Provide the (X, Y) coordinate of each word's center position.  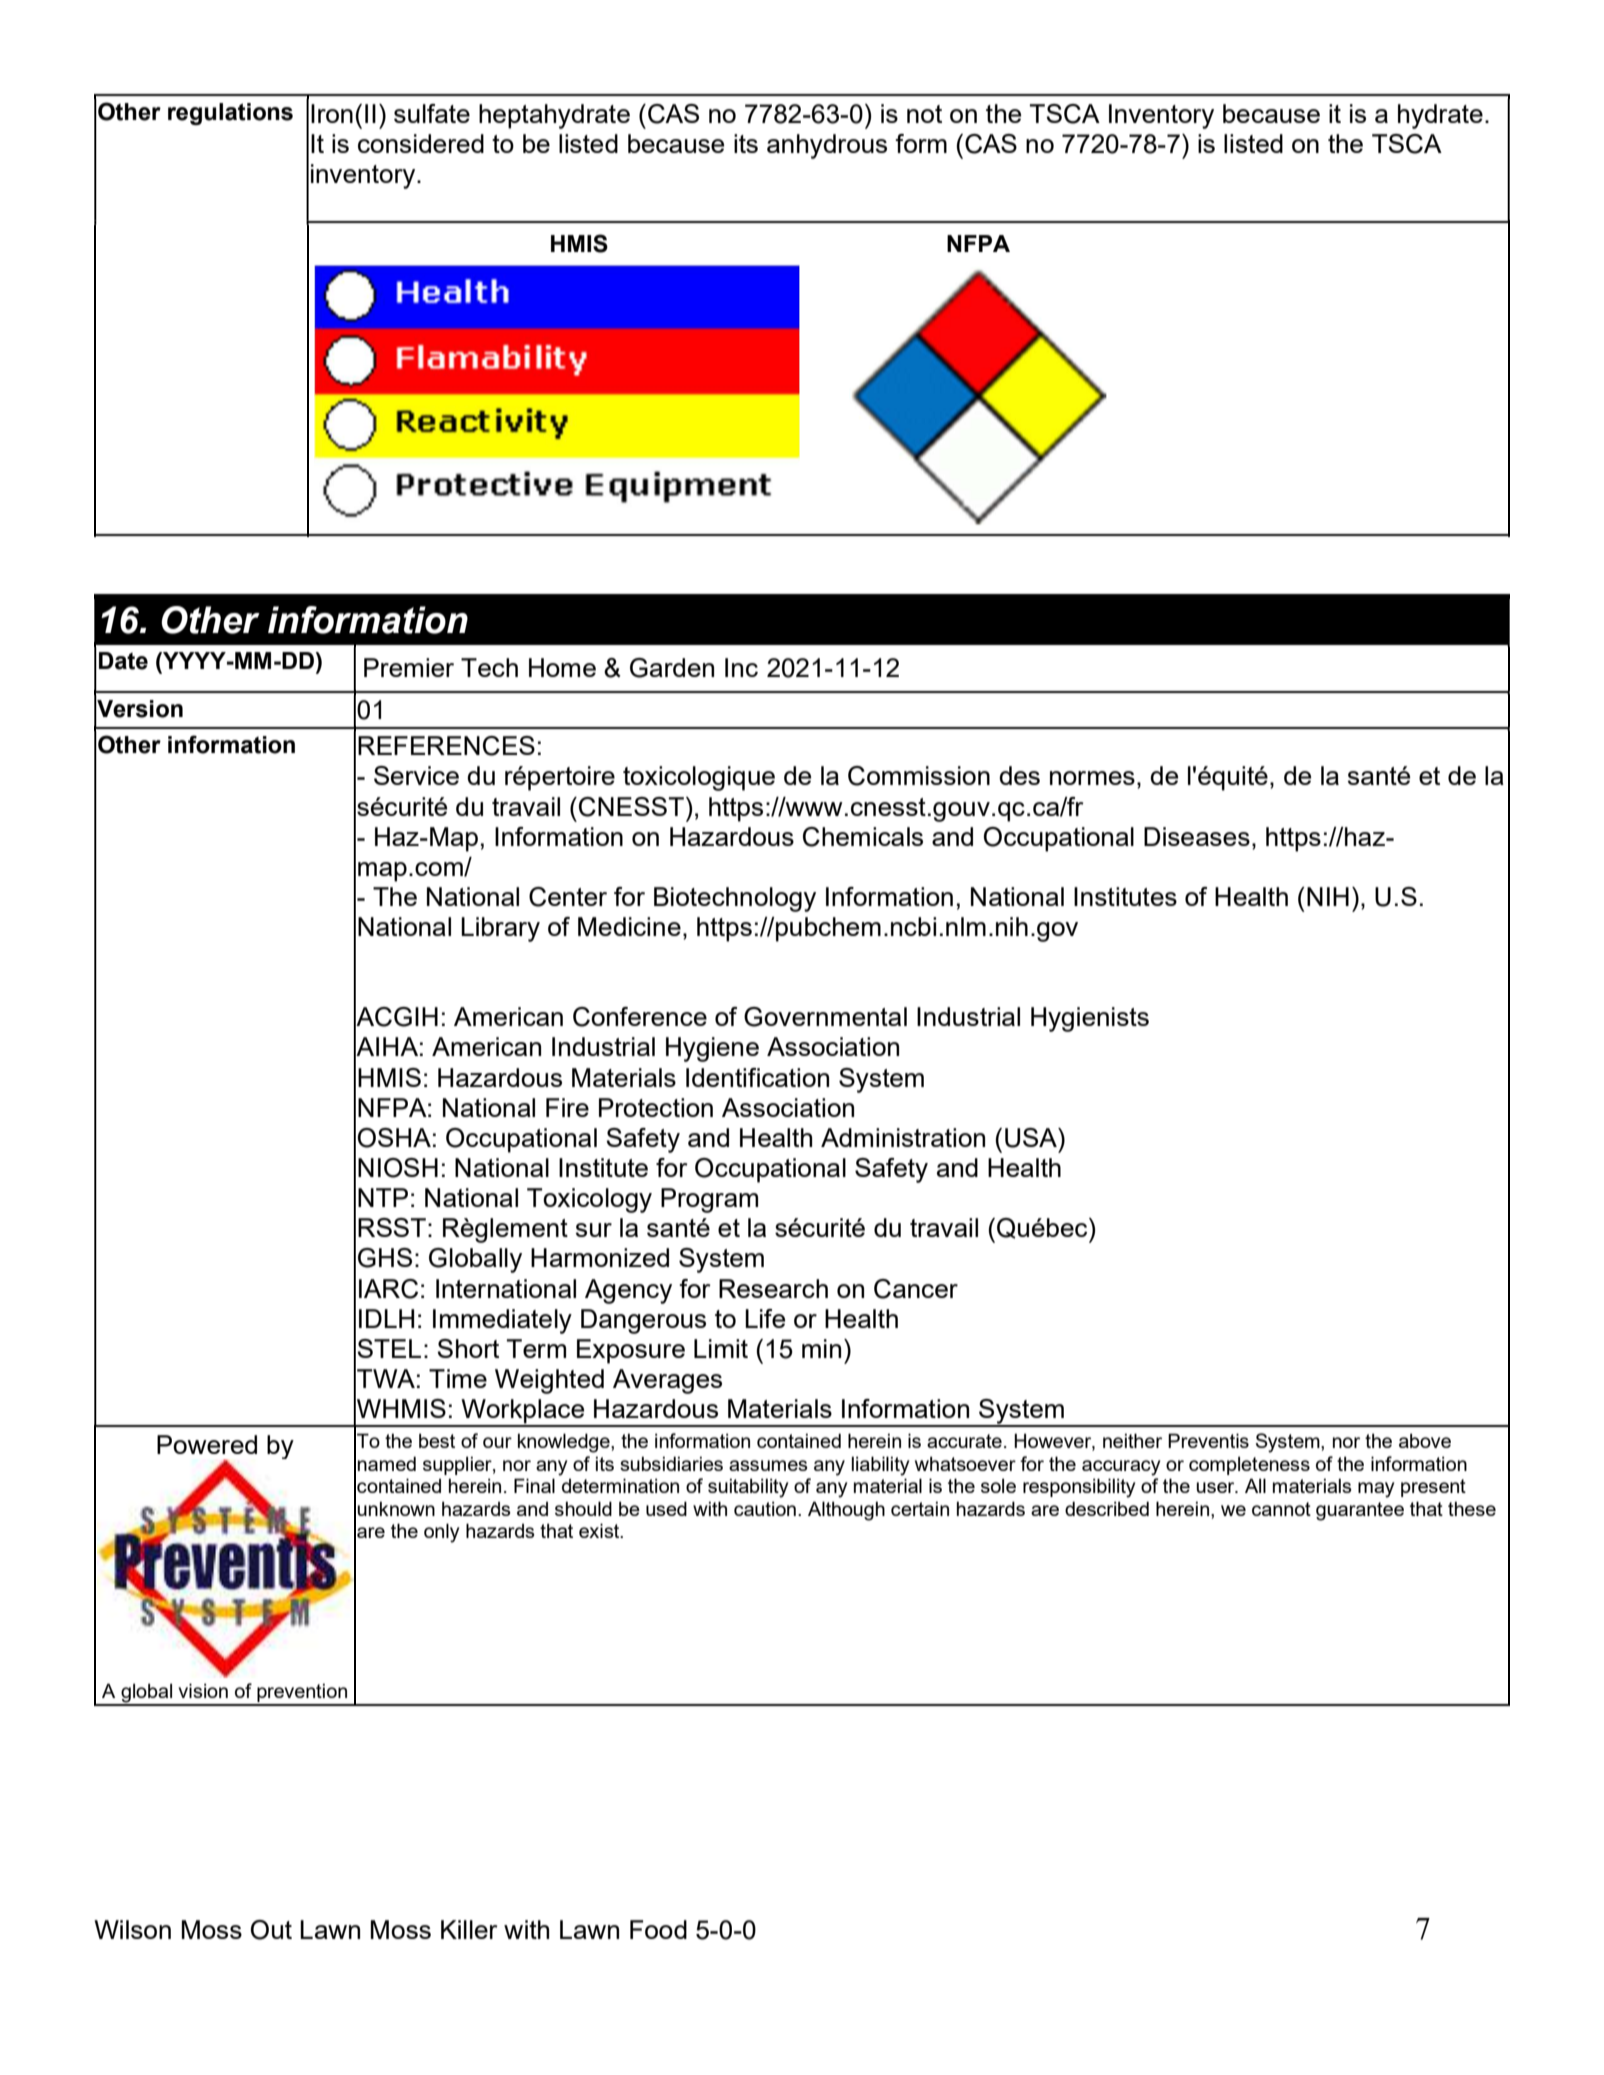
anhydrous (827, 146)
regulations (230, 114)
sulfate (432, 113)
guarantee (1360, 1511)
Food (658, 1929)
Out (271, 1930)
